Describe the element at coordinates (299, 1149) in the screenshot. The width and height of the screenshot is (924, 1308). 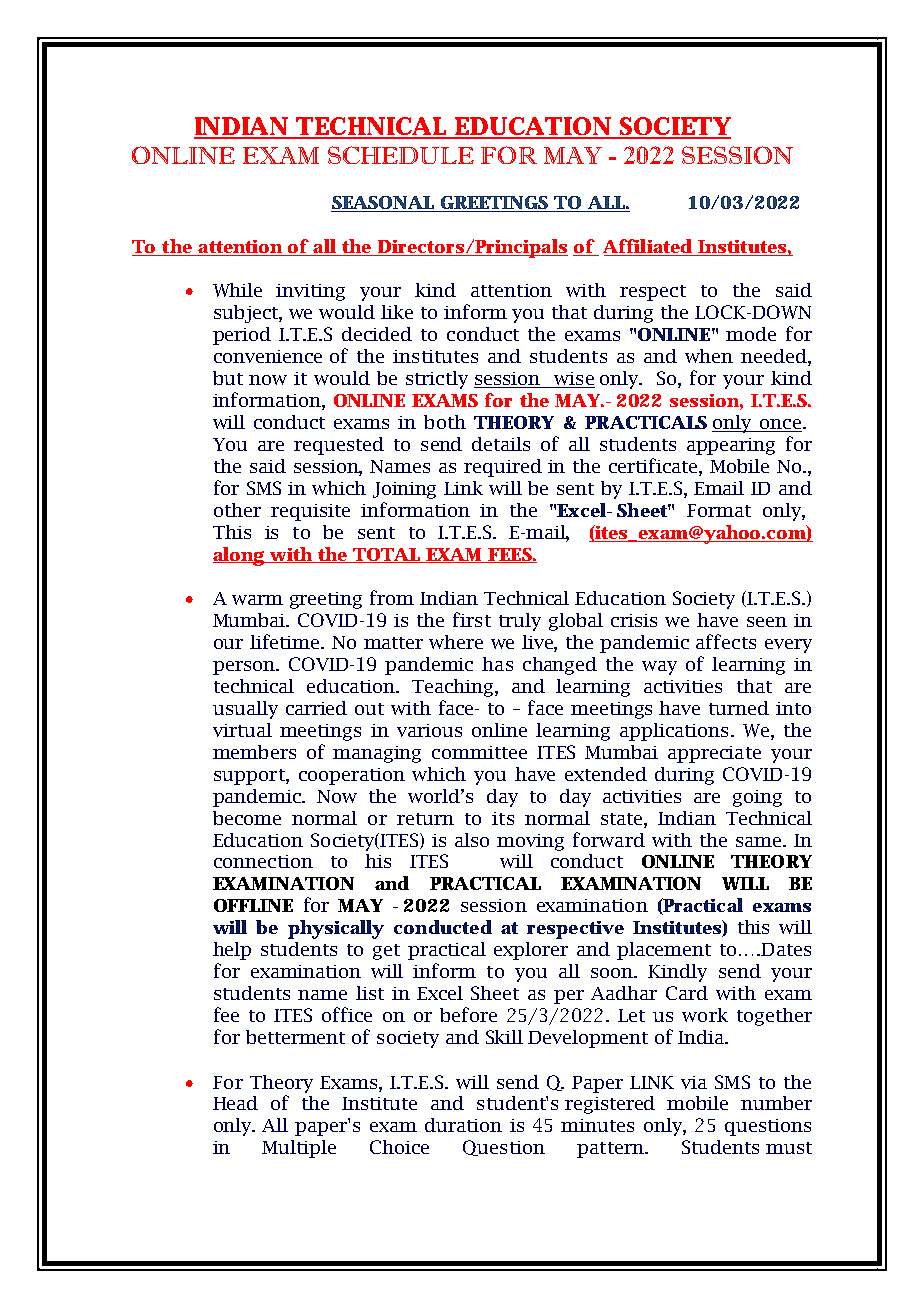
I see `Multiple` at that location.
